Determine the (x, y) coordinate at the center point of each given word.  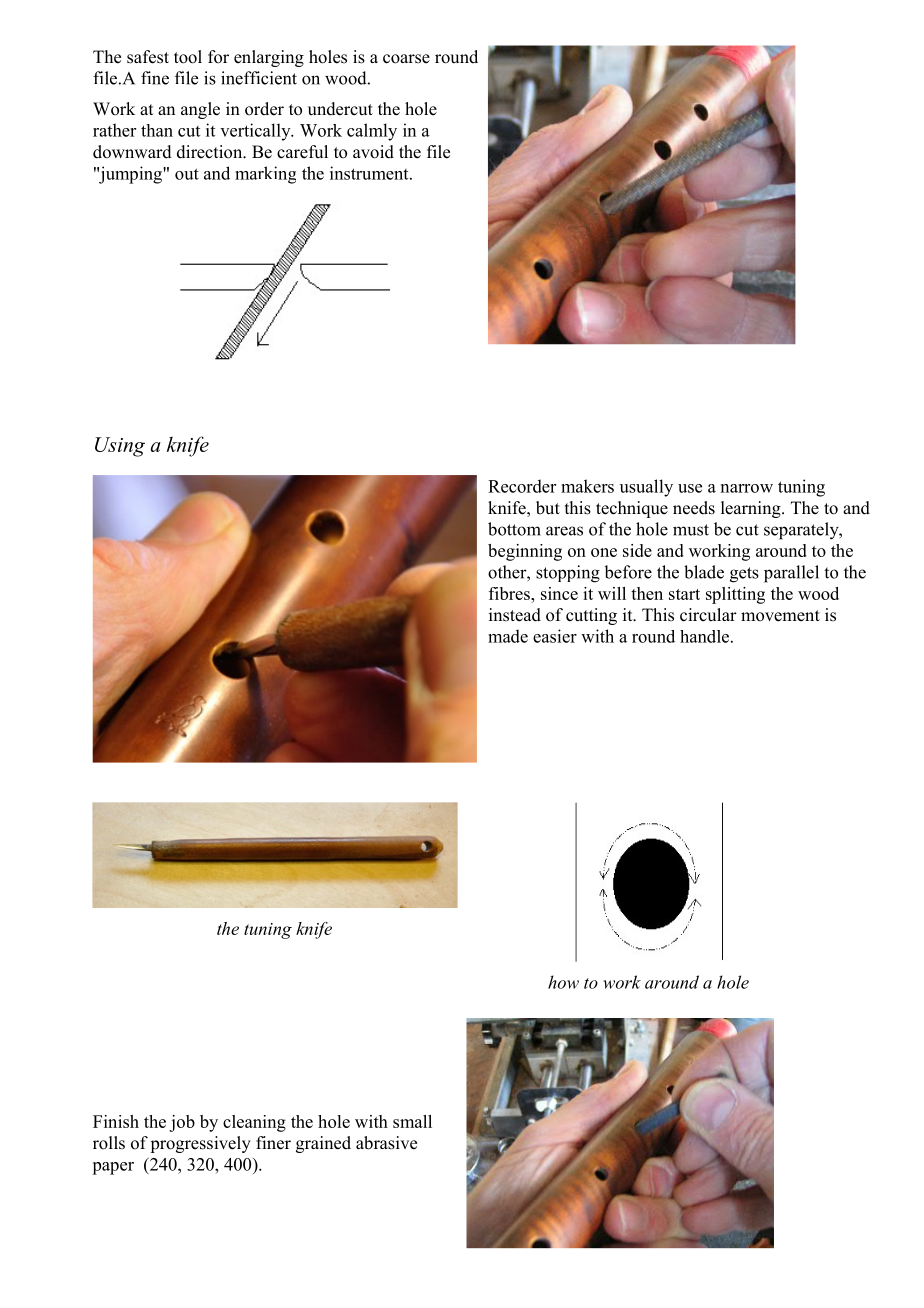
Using (120, 447)
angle (200, 110)
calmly (372, 132)
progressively (200, 1144)
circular (708, 615)
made (508, 636)
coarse (406, 59)
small (412, 1121)
